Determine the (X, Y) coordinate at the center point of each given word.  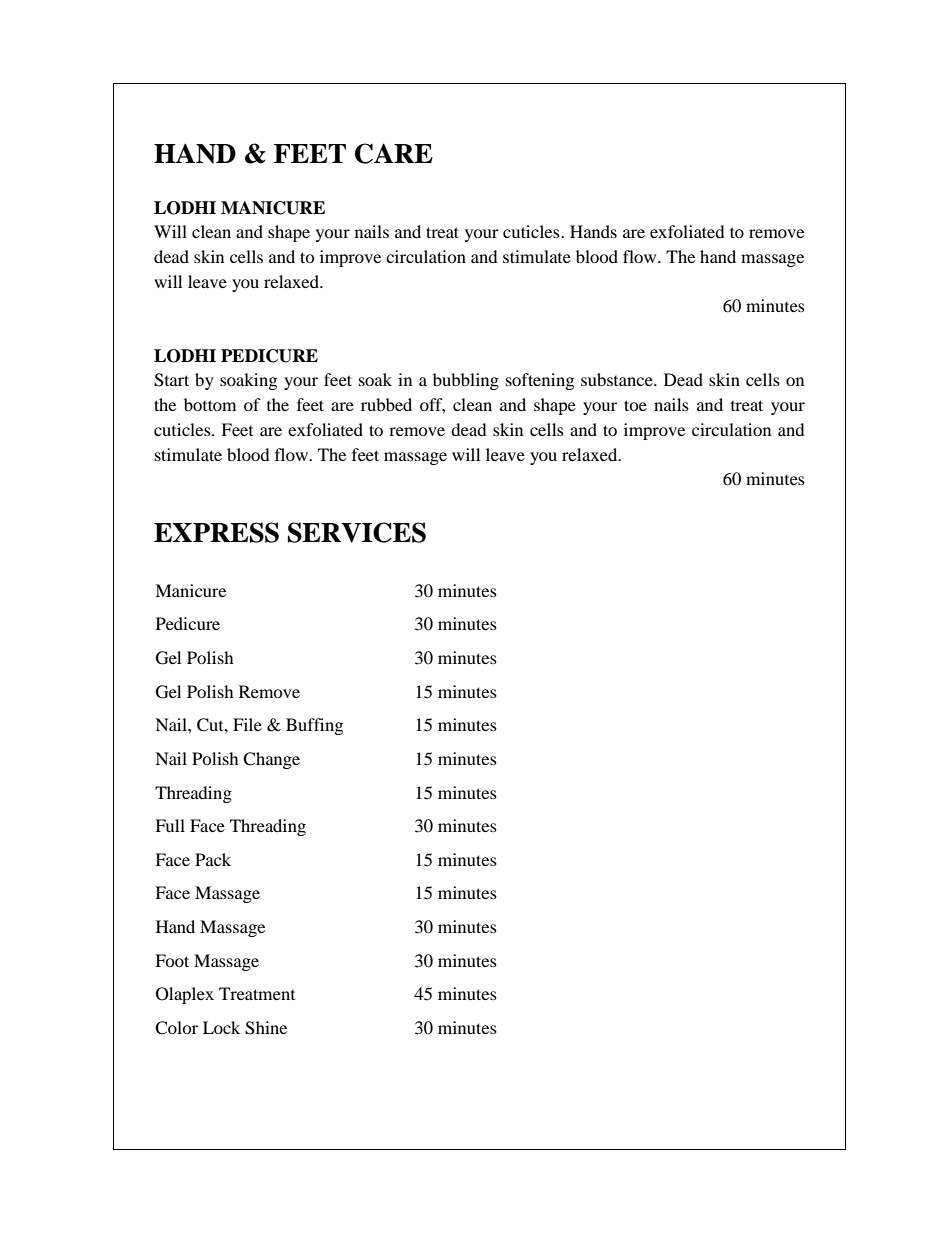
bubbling (466, 381)
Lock (221, 1027)
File (247, 724)
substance (618, 379)
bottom (210, 404)
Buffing (314, 726)
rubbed (386, 404)
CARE (394, 153)
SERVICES (357, 532)
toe (635, 405)
